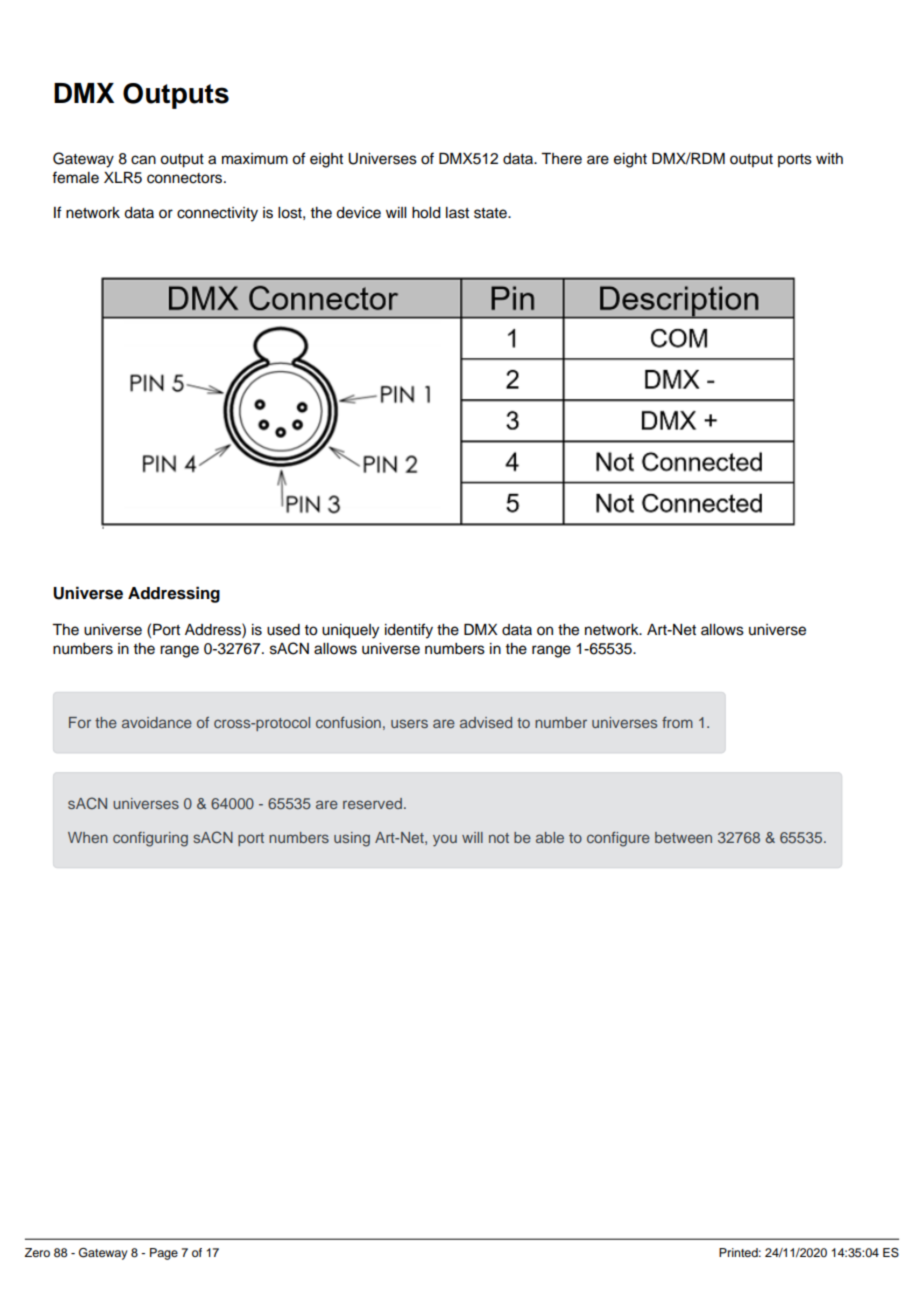 The height and width of the screenshot is (1308, 924). What do you see at coordinates (283, 630) in the screenshot?
I see `used` at bounding box center [283, 630].
